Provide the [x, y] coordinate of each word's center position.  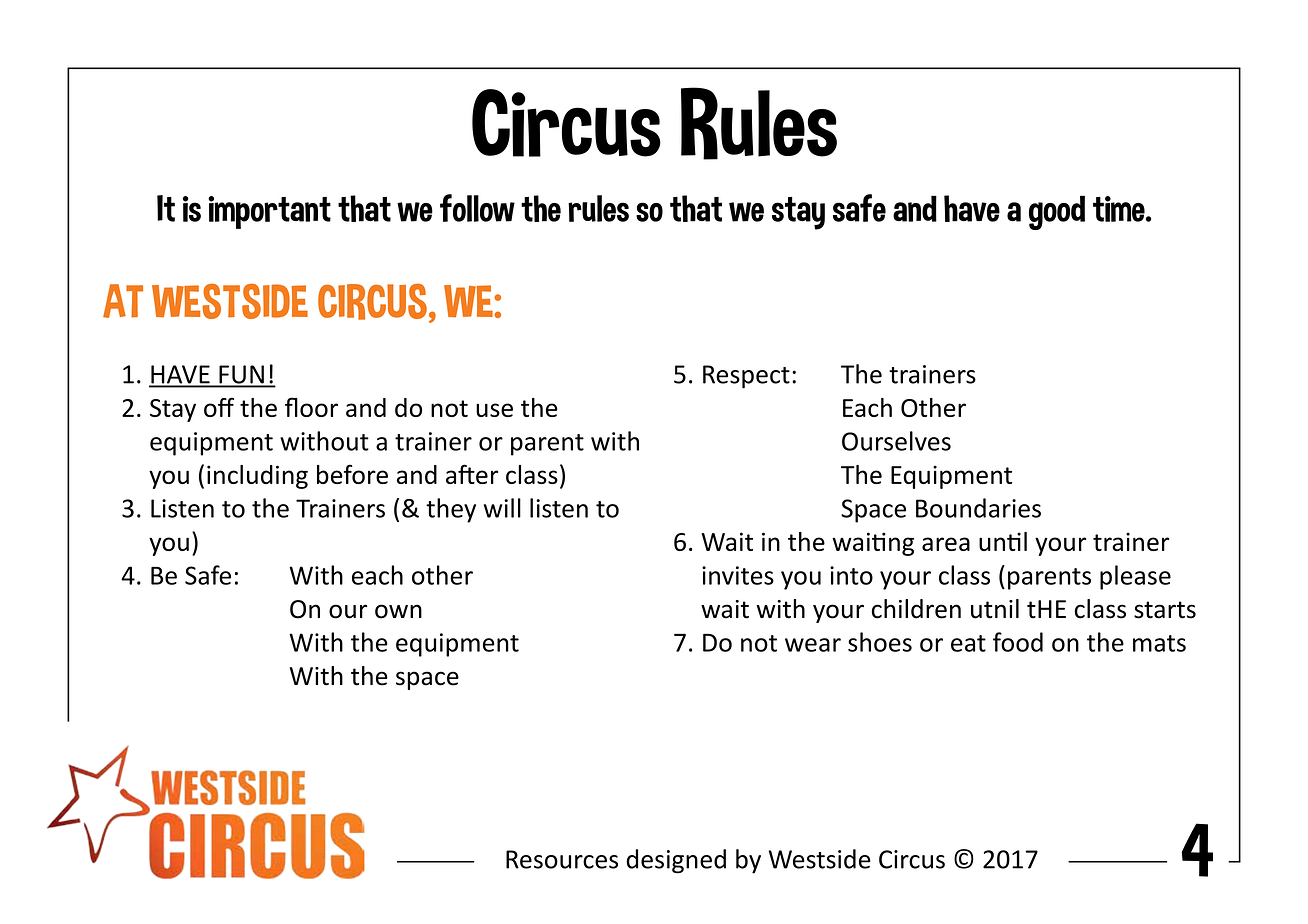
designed [676, 861]
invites [738, 575]
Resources [562, 859]
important [269, 212]
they [451, 510]
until [1003, 541]
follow [477, 208]
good [1057, 212]
